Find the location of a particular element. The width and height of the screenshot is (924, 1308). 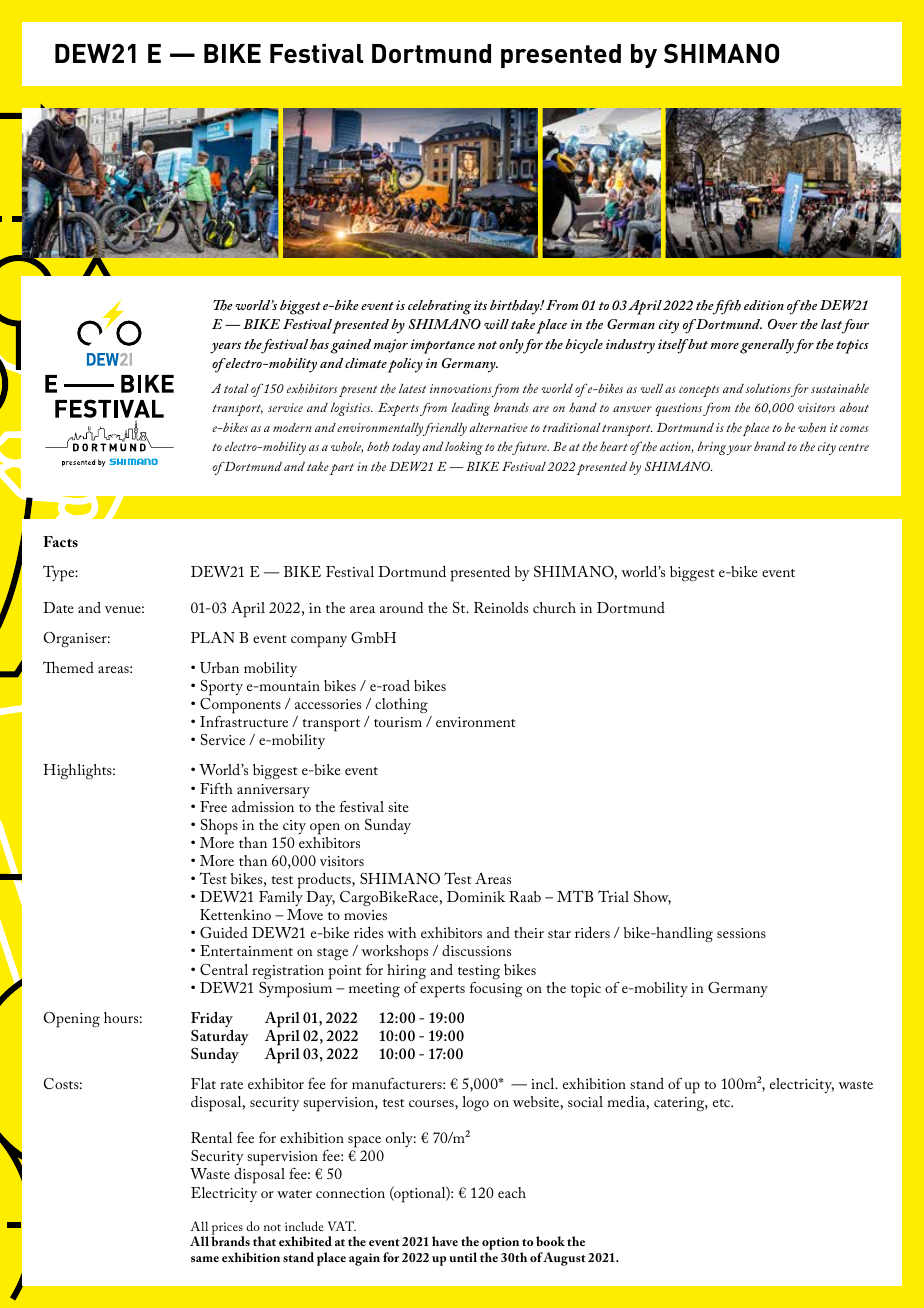

PLAN is located at coordinates (213, 637).
